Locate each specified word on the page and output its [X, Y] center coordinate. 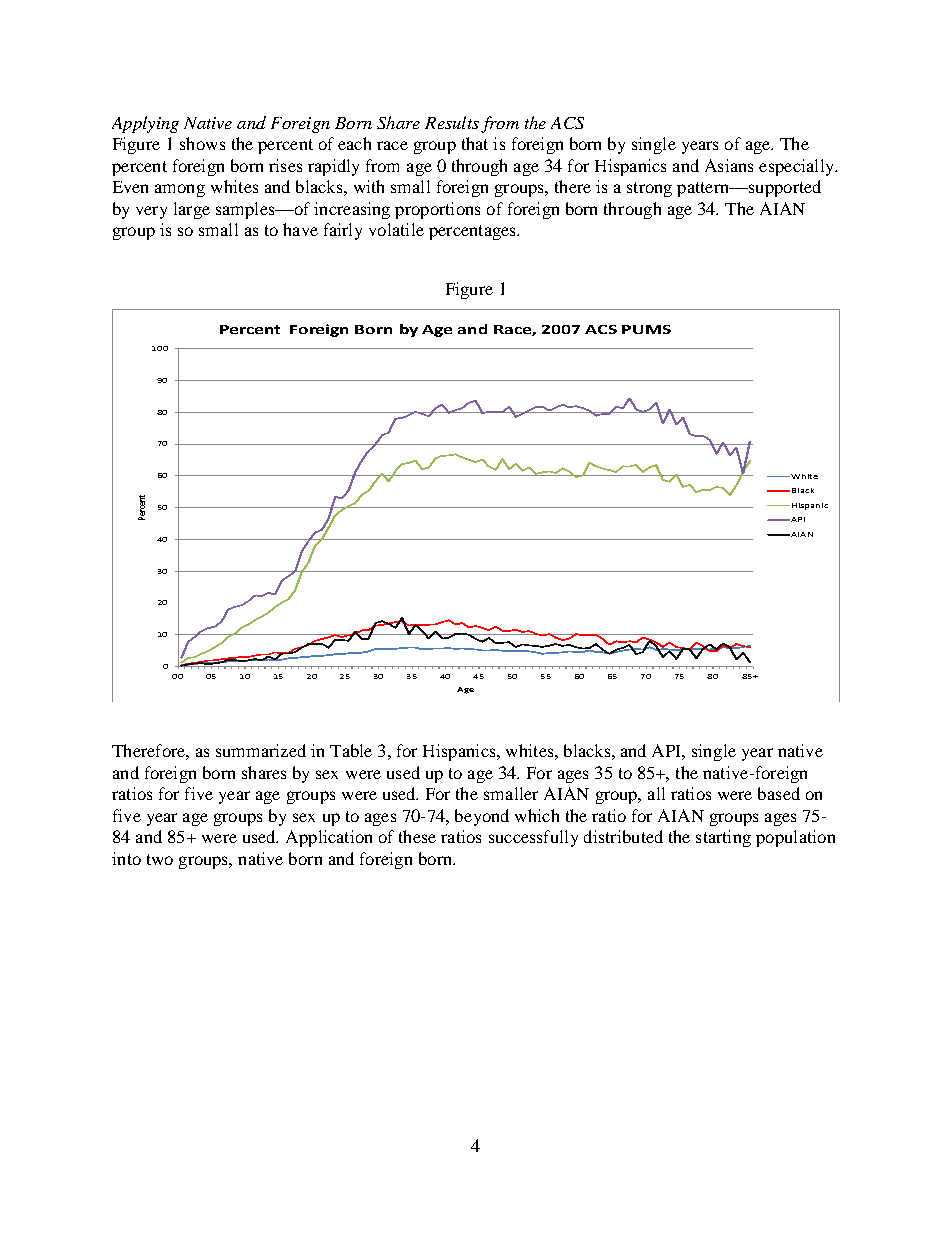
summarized [261, 750]
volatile [396, 229]
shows [202, 143]
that [475, 143]
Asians [729, 165]
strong [649, 189]
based [779, 793]
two [160, 859]
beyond [482, 817]
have [300, 229]
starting [723, 838]
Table [351, 750]
